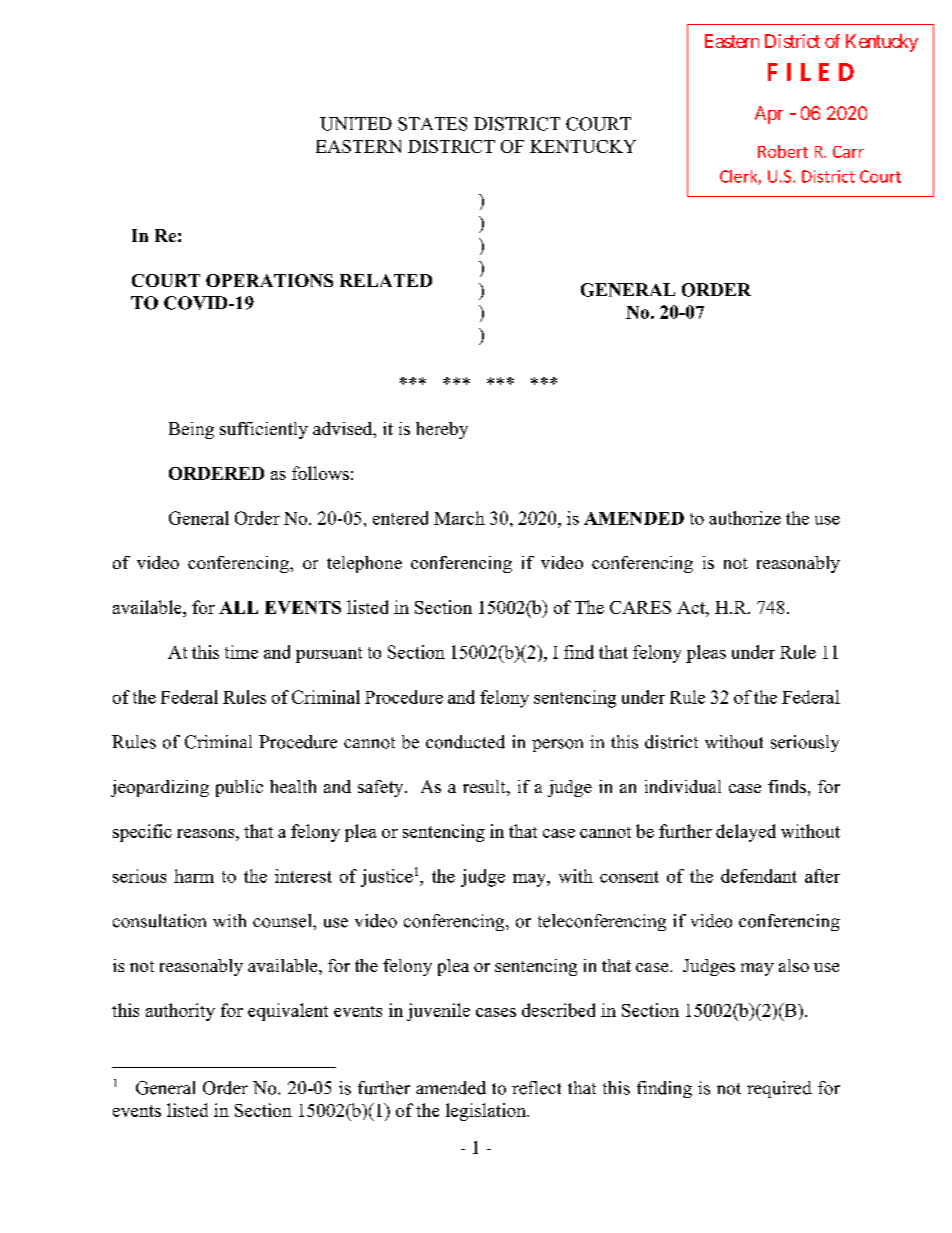  What do you see at coordinates (536, 1088) in the page?
I see `reflect` at bounding box center [536, 1088].
